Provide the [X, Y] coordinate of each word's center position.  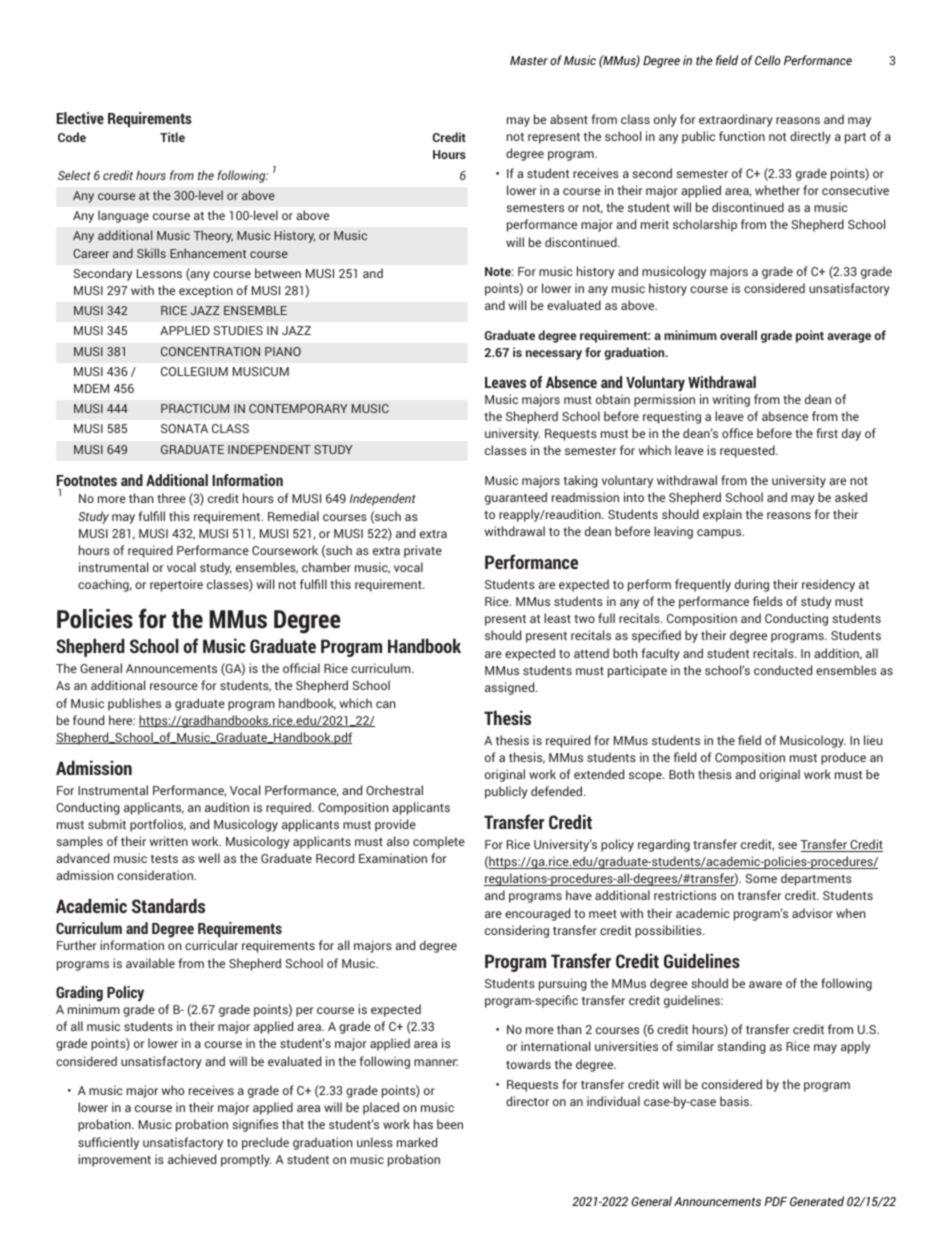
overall [738, 335]
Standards [168, 905]
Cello [767, 60]
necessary [554, 355]
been [450, 1124]
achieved [192, 1159]
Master [529, 60]
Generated [817, 1201]
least [557, 618]
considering [517, 931]
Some [761, 878]
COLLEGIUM [194, 371]
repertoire [176, 585]
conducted [783, 670]
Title [172, 137]
